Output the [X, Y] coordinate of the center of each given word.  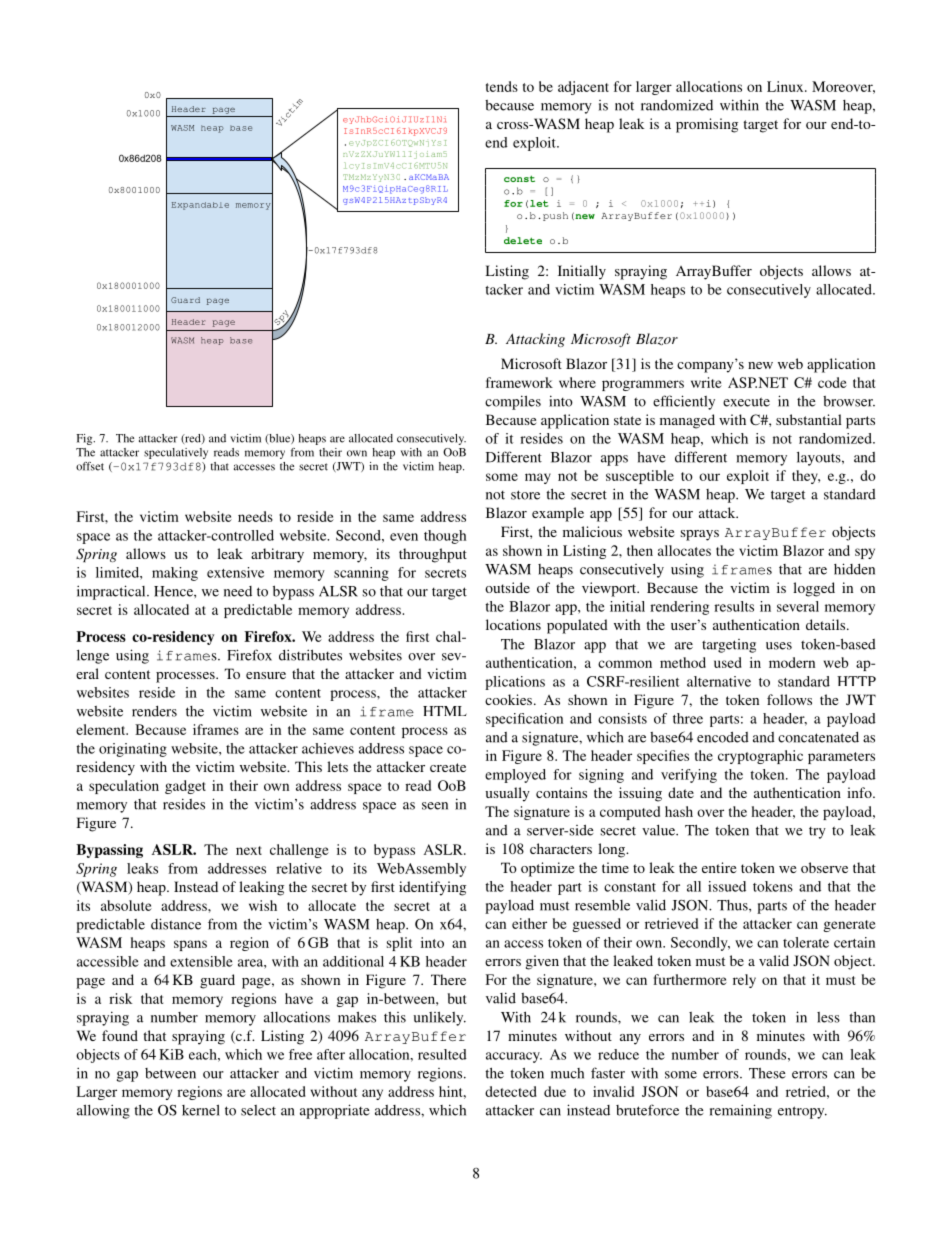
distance [176, 924]
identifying [432, 888]
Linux [786, 86]
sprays [700, 535]
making [175, 574]
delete [523, 240]
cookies [508, 699]
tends [502, 86]
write [706, 382]
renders [154, 711]
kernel [201, 1110]
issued [727, 886]
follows [789, 699]
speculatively [176, 453]
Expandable [200, 206]
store [525, 495]
